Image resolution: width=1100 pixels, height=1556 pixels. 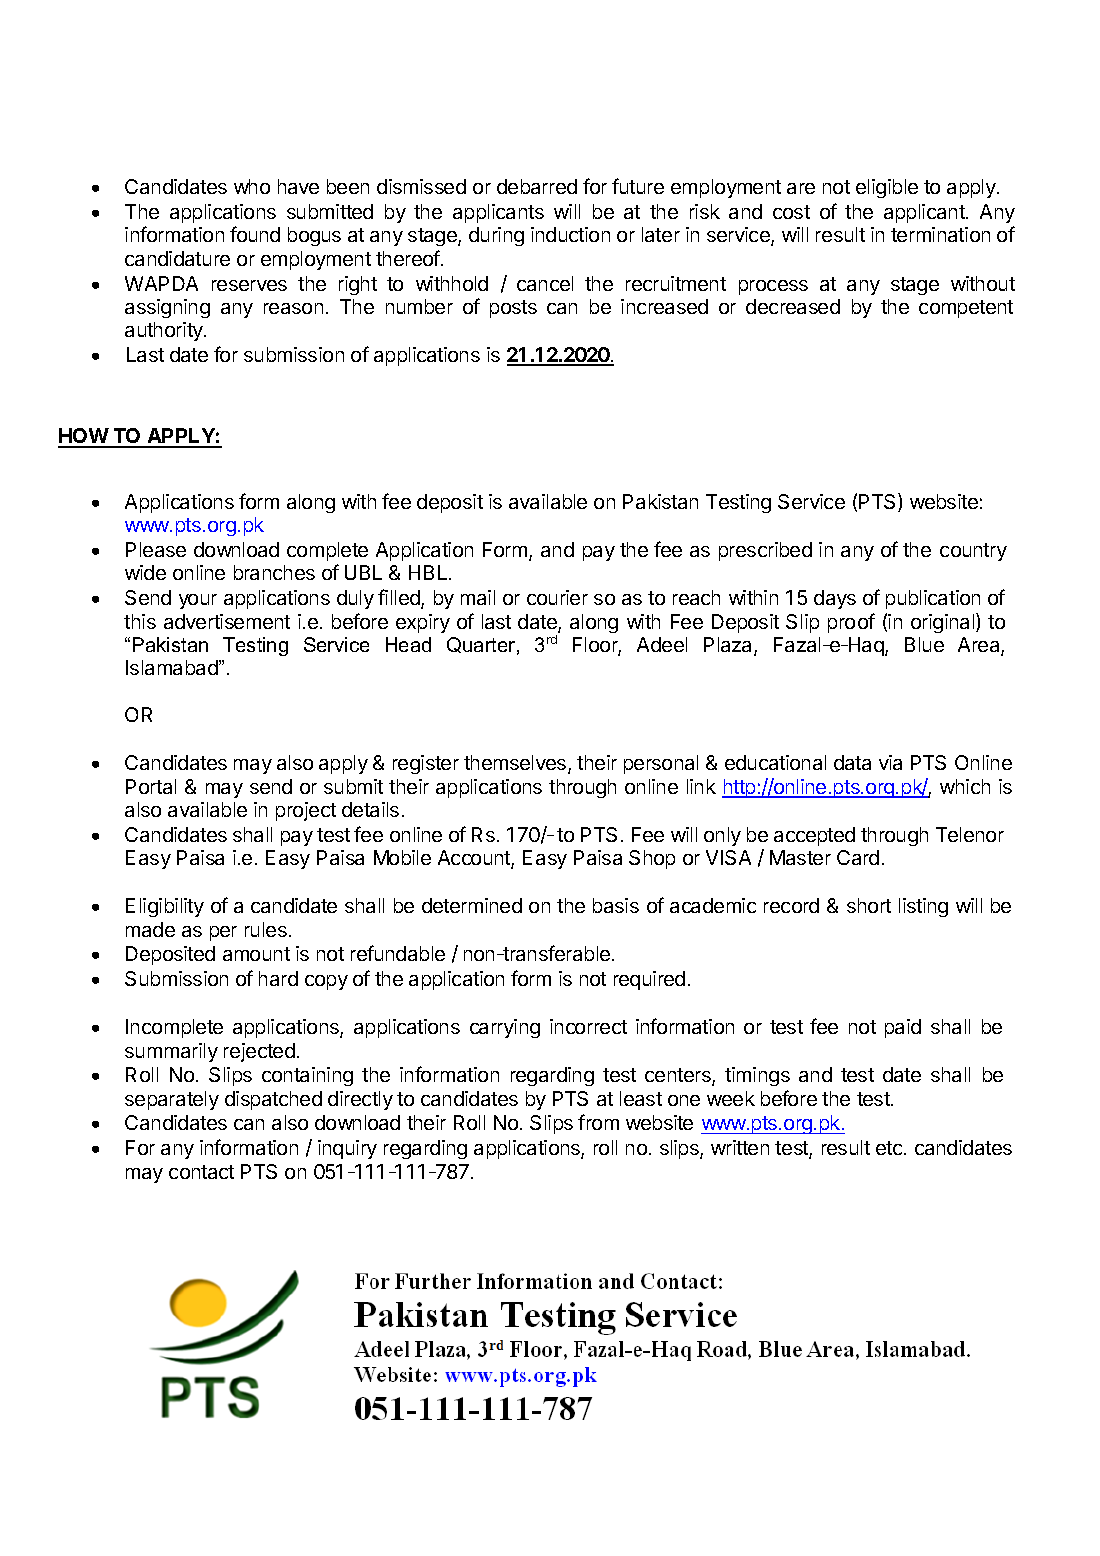 I want to click on determined, so click(x=472, y=905).
